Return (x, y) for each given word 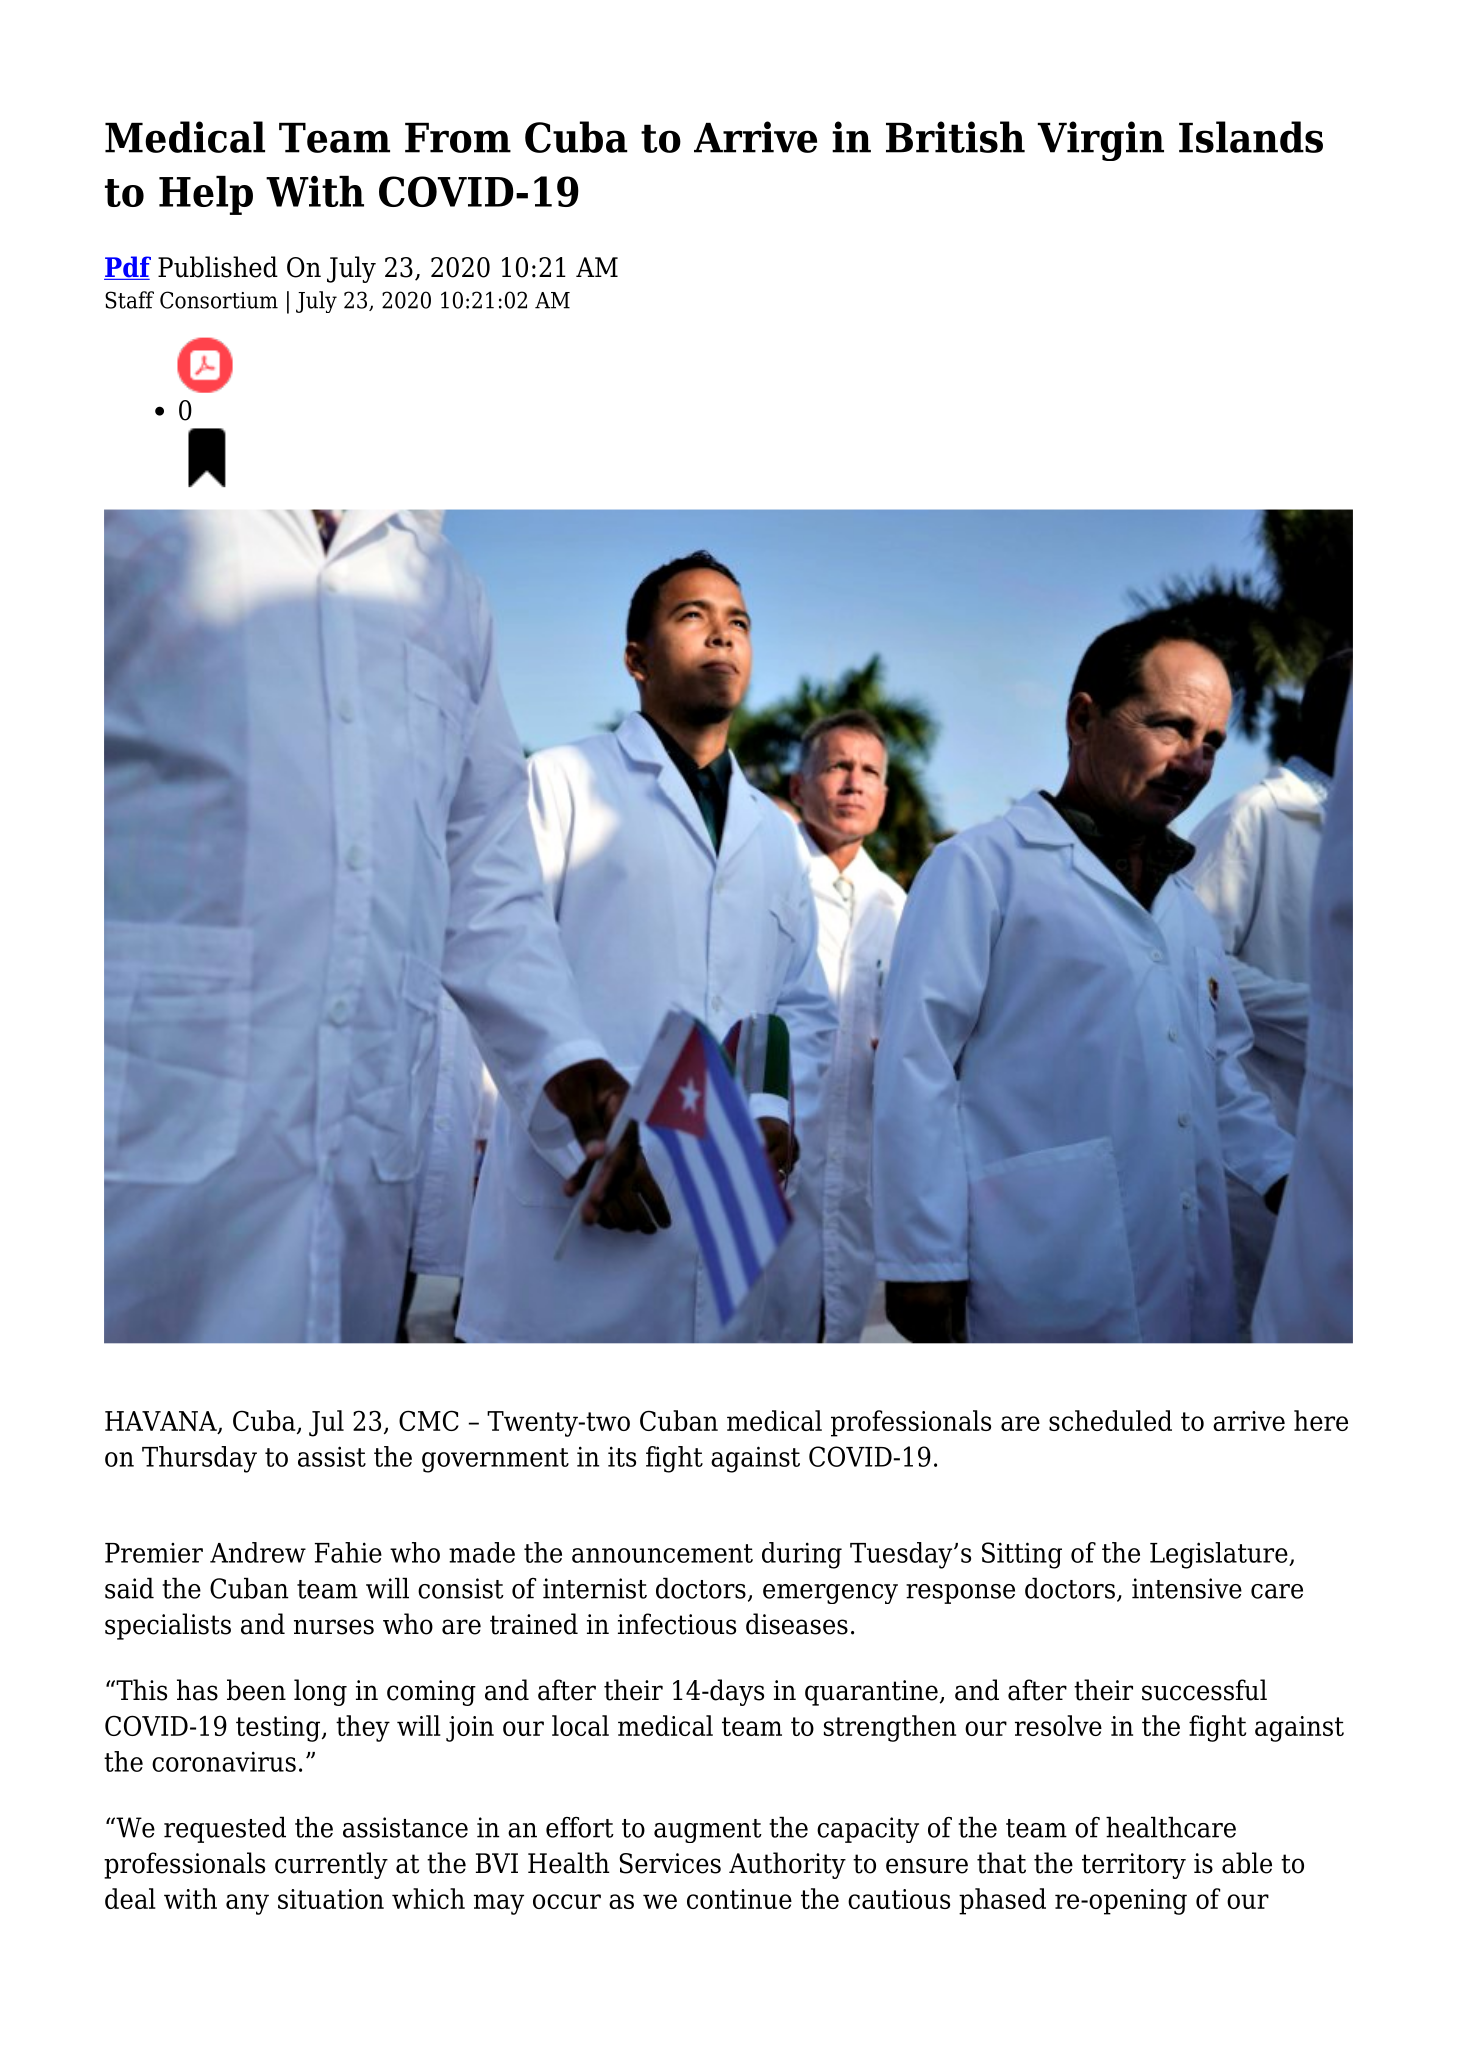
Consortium (219, 300)
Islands (1251, 137)
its (622, 1456)
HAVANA (162, 1422)
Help (206, 195)
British (955, 137)
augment (708, 1831)
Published (218, 267)
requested (225, 1829)
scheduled (1110, 1420)
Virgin (1100, 141)
